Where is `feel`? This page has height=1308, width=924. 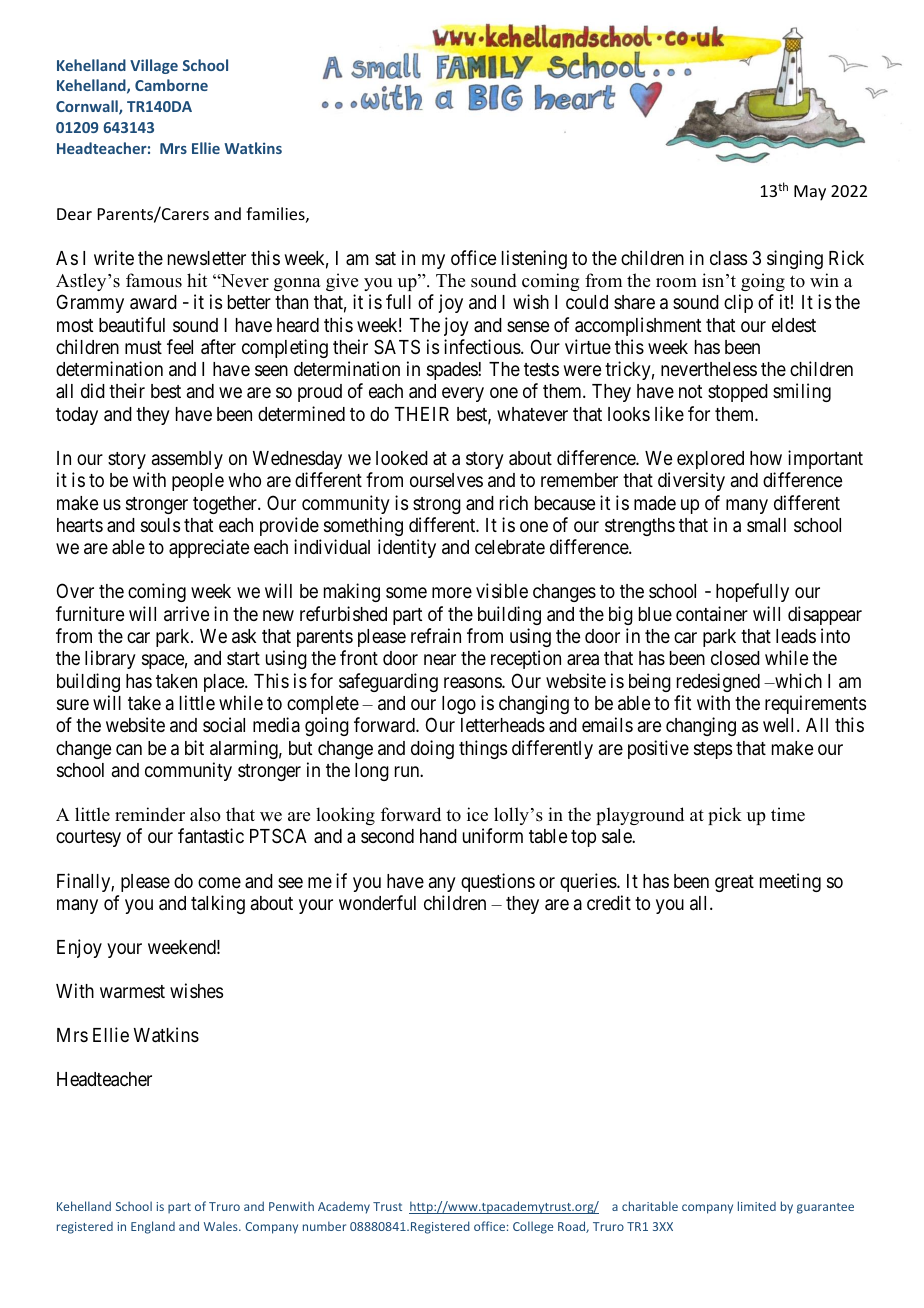 feel is located at coordinates (180, 346).
